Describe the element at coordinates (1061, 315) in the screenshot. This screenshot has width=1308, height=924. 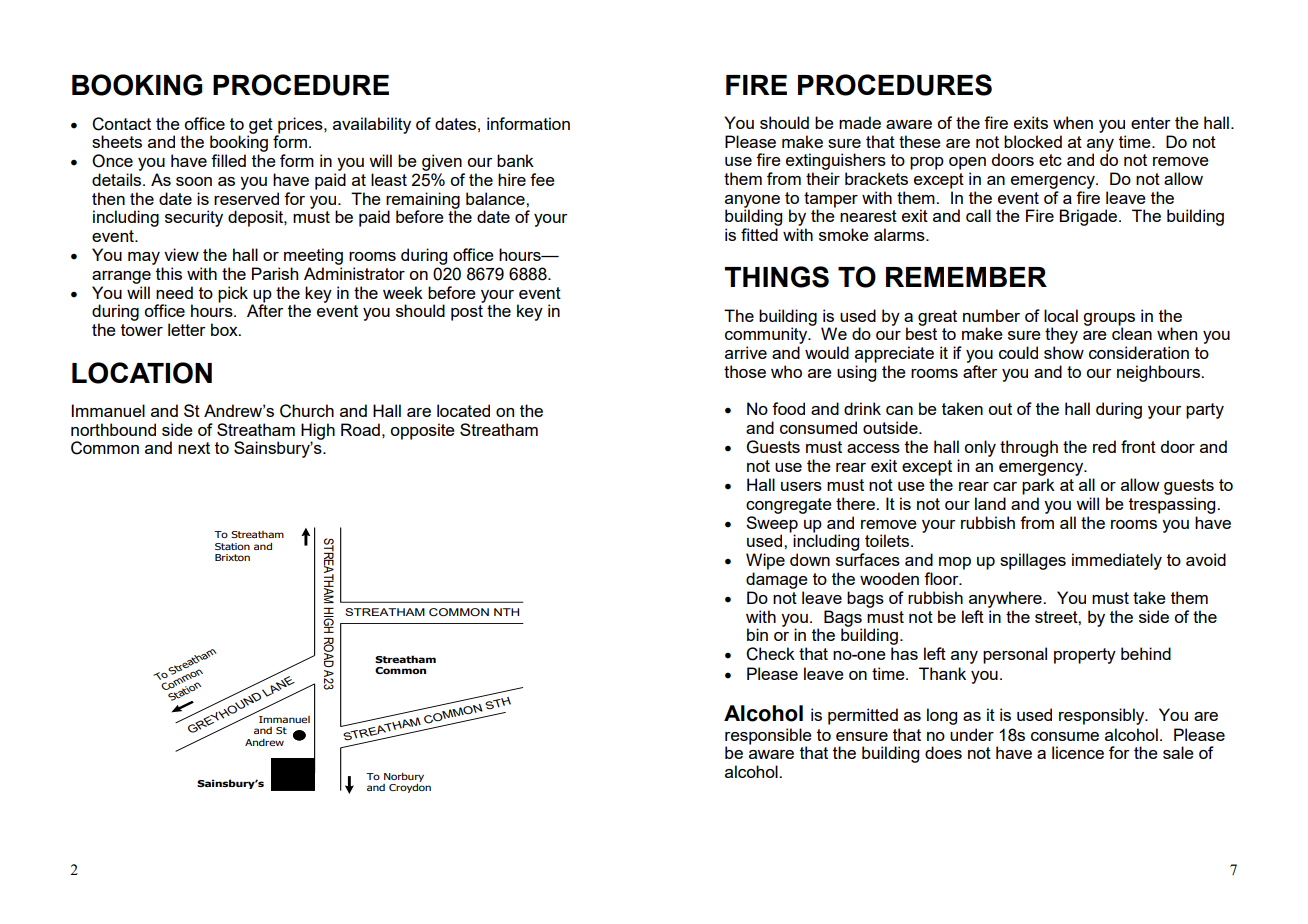
I see `local` at that location.
